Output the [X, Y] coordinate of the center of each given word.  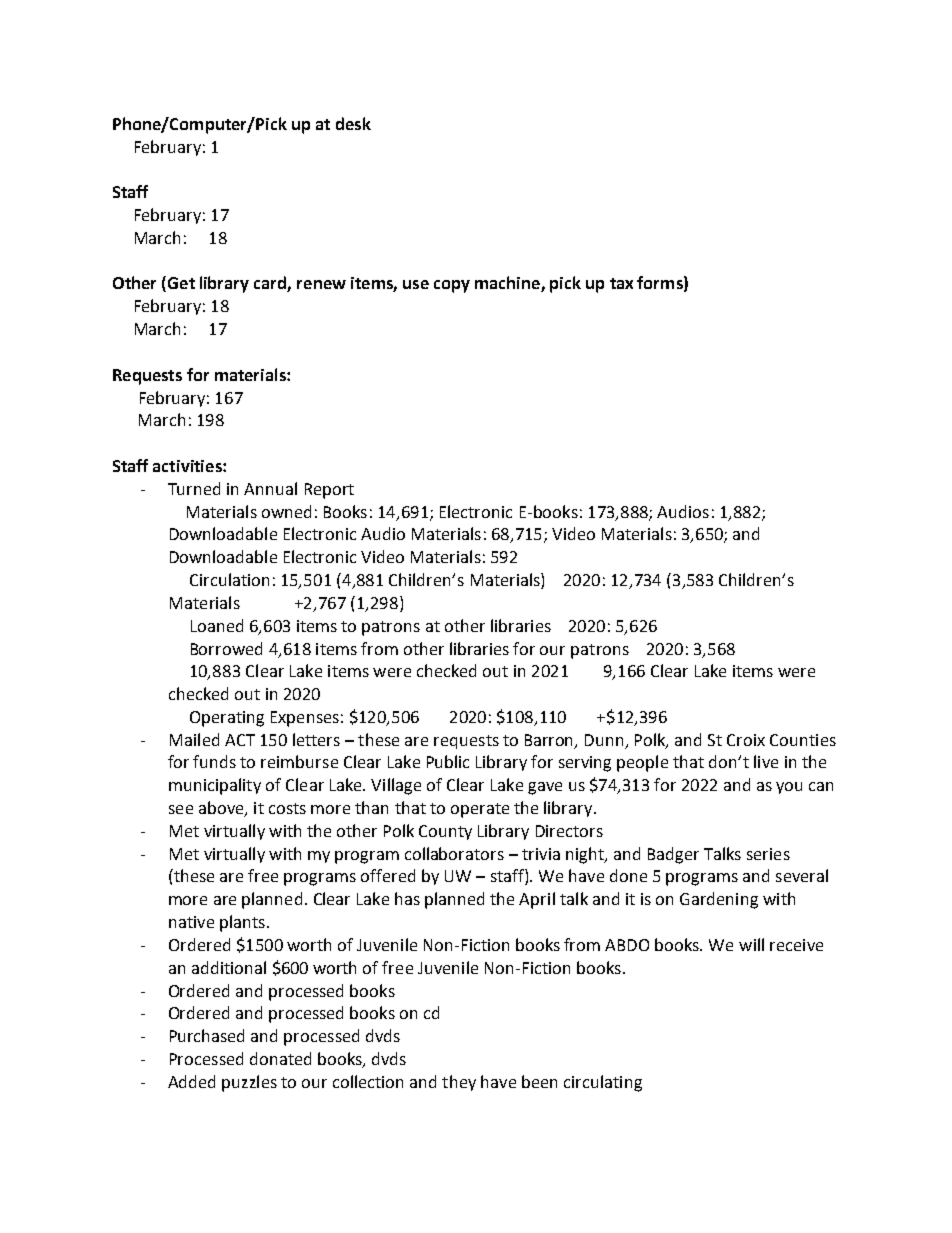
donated [280, 1058]
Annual [270, 488]
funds [214, 761]
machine [508, 284]
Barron [550, 741]
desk [353, 123]
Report [329, 491]
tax [621, 283]
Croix [746, 740]
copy [452, 286]
